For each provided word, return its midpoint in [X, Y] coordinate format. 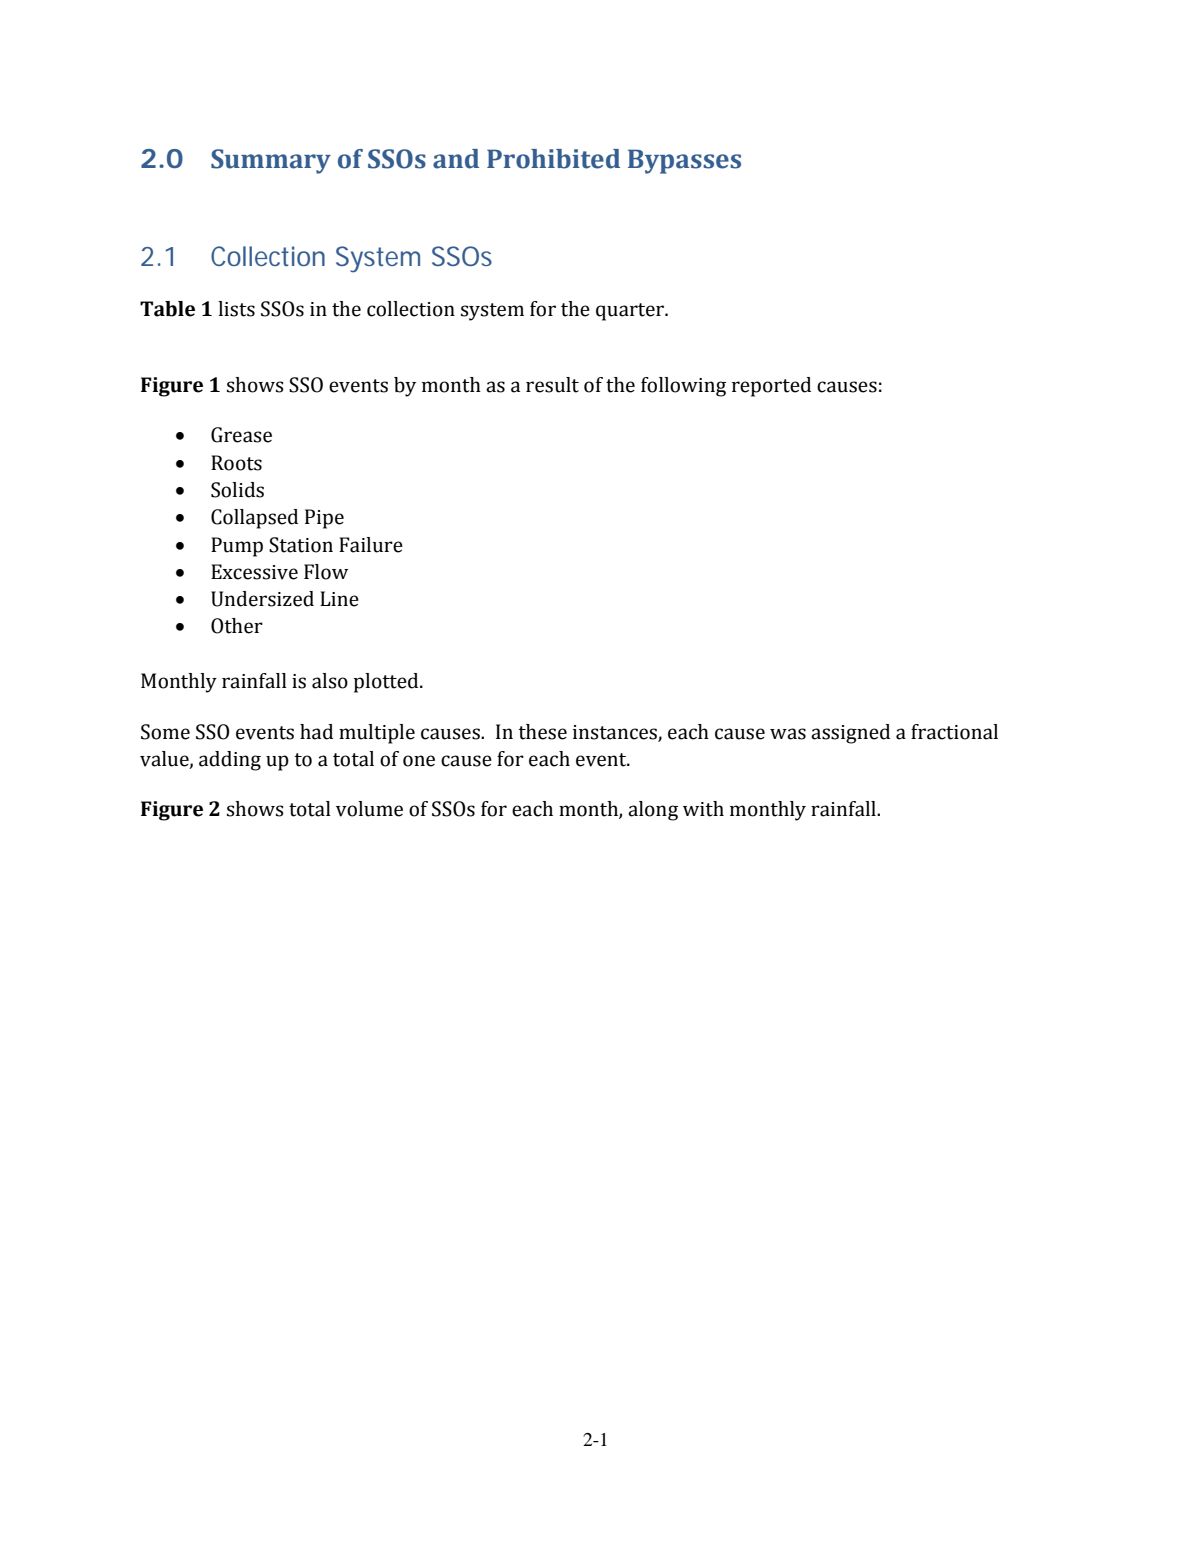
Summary [271, 161]
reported [771, 387]
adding [230, 761]
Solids [237, 490]
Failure [371, 545]
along [653, 811]
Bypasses [684, 161]
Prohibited [553, 159]
